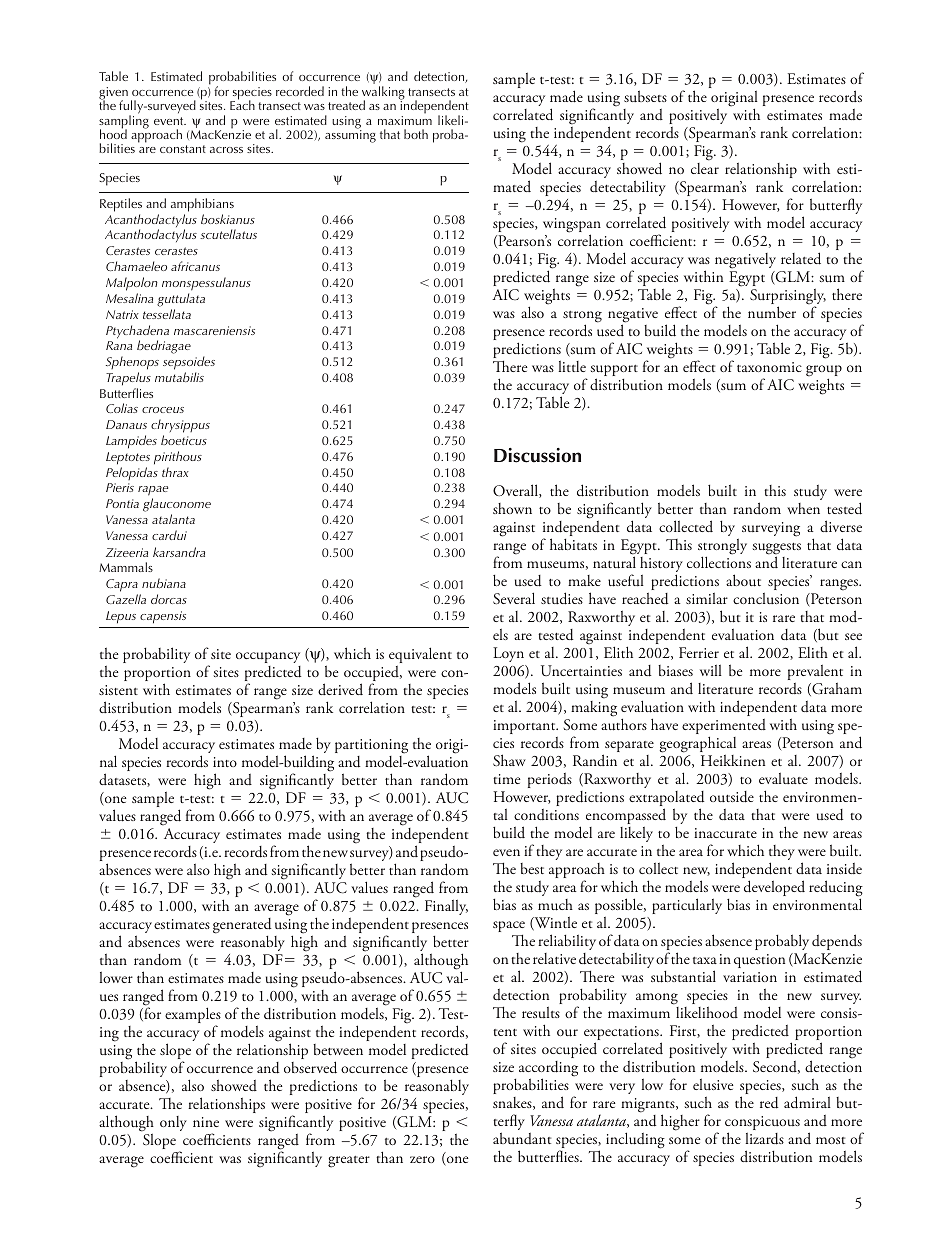 The image size is (952, 1251). Describe the element at coordinates (183, 149) in the document. I see `constant` at that location.
